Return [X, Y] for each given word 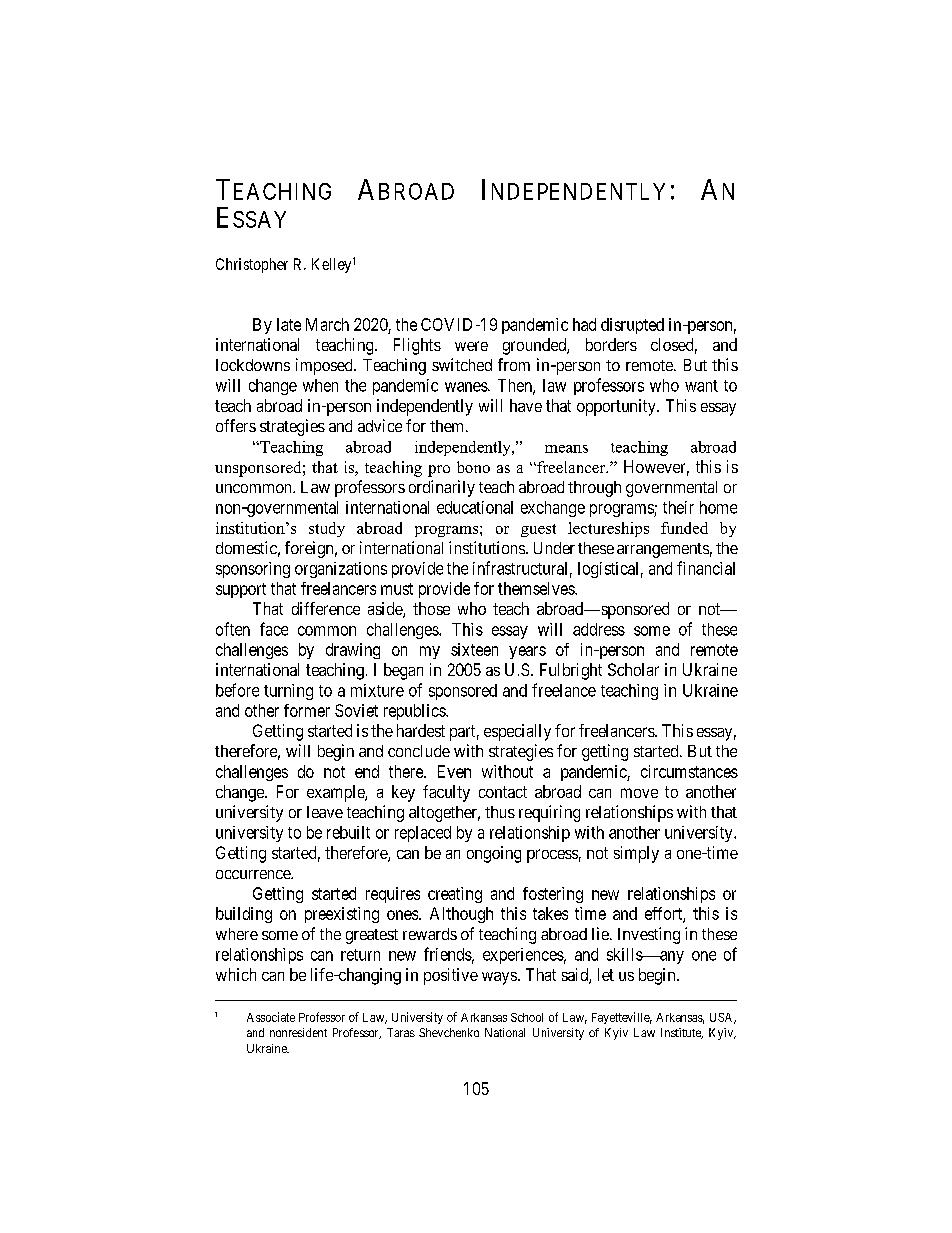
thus [500, 812]
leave [325, 812]
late [289, 324]
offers [236, 425]
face [274, 629]
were [471, 346]
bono [473, 467]
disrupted [632, 326]
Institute [682, 1033]
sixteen [474, 649]
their [678, 507]
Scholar [633, 669]
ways [499, 978]
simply [636, 854]
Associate [271, 1017]
